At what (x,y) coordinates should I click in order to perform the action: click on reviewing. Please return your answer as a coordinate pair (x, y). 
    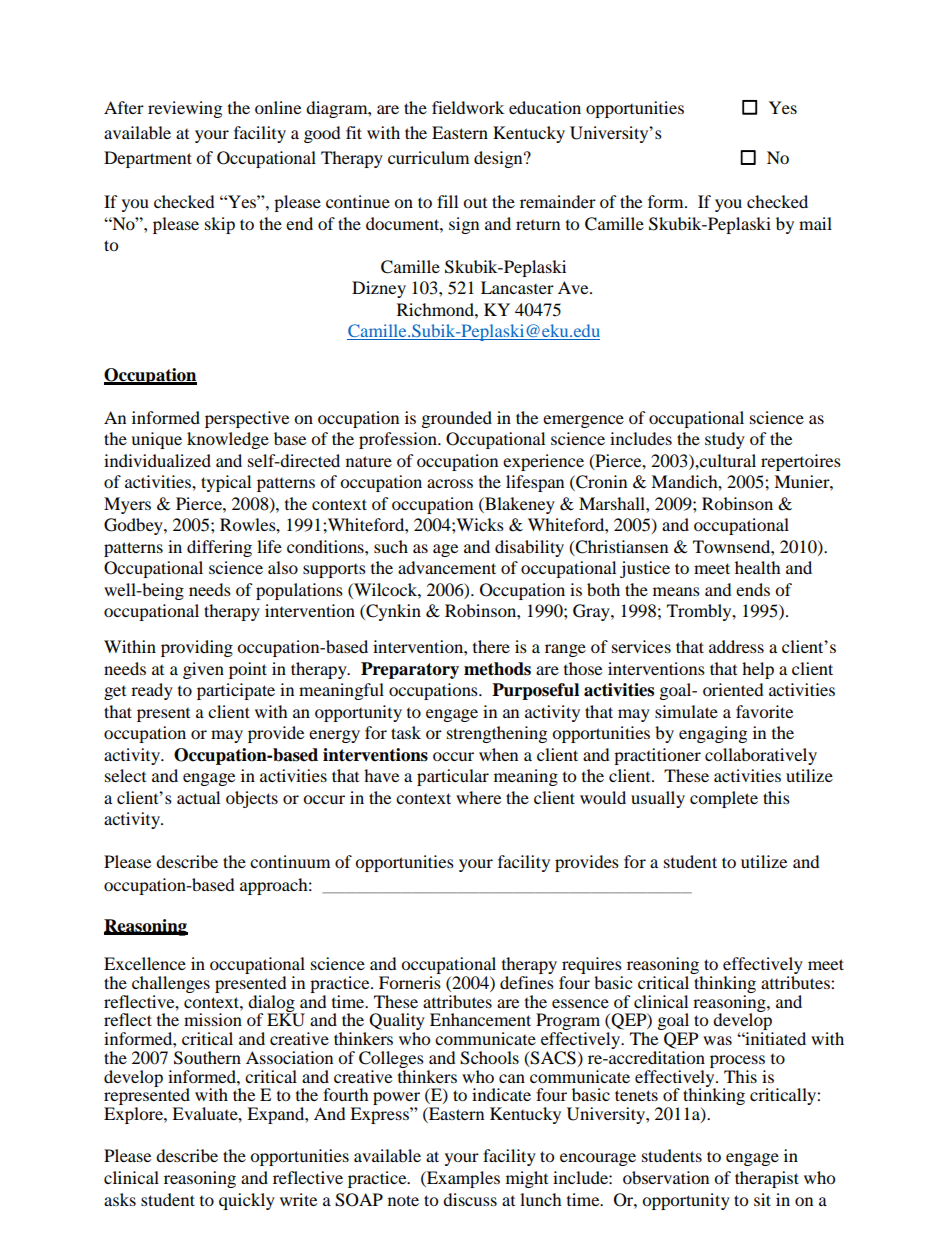
    Looking at the image, I should click on (185, 109).
